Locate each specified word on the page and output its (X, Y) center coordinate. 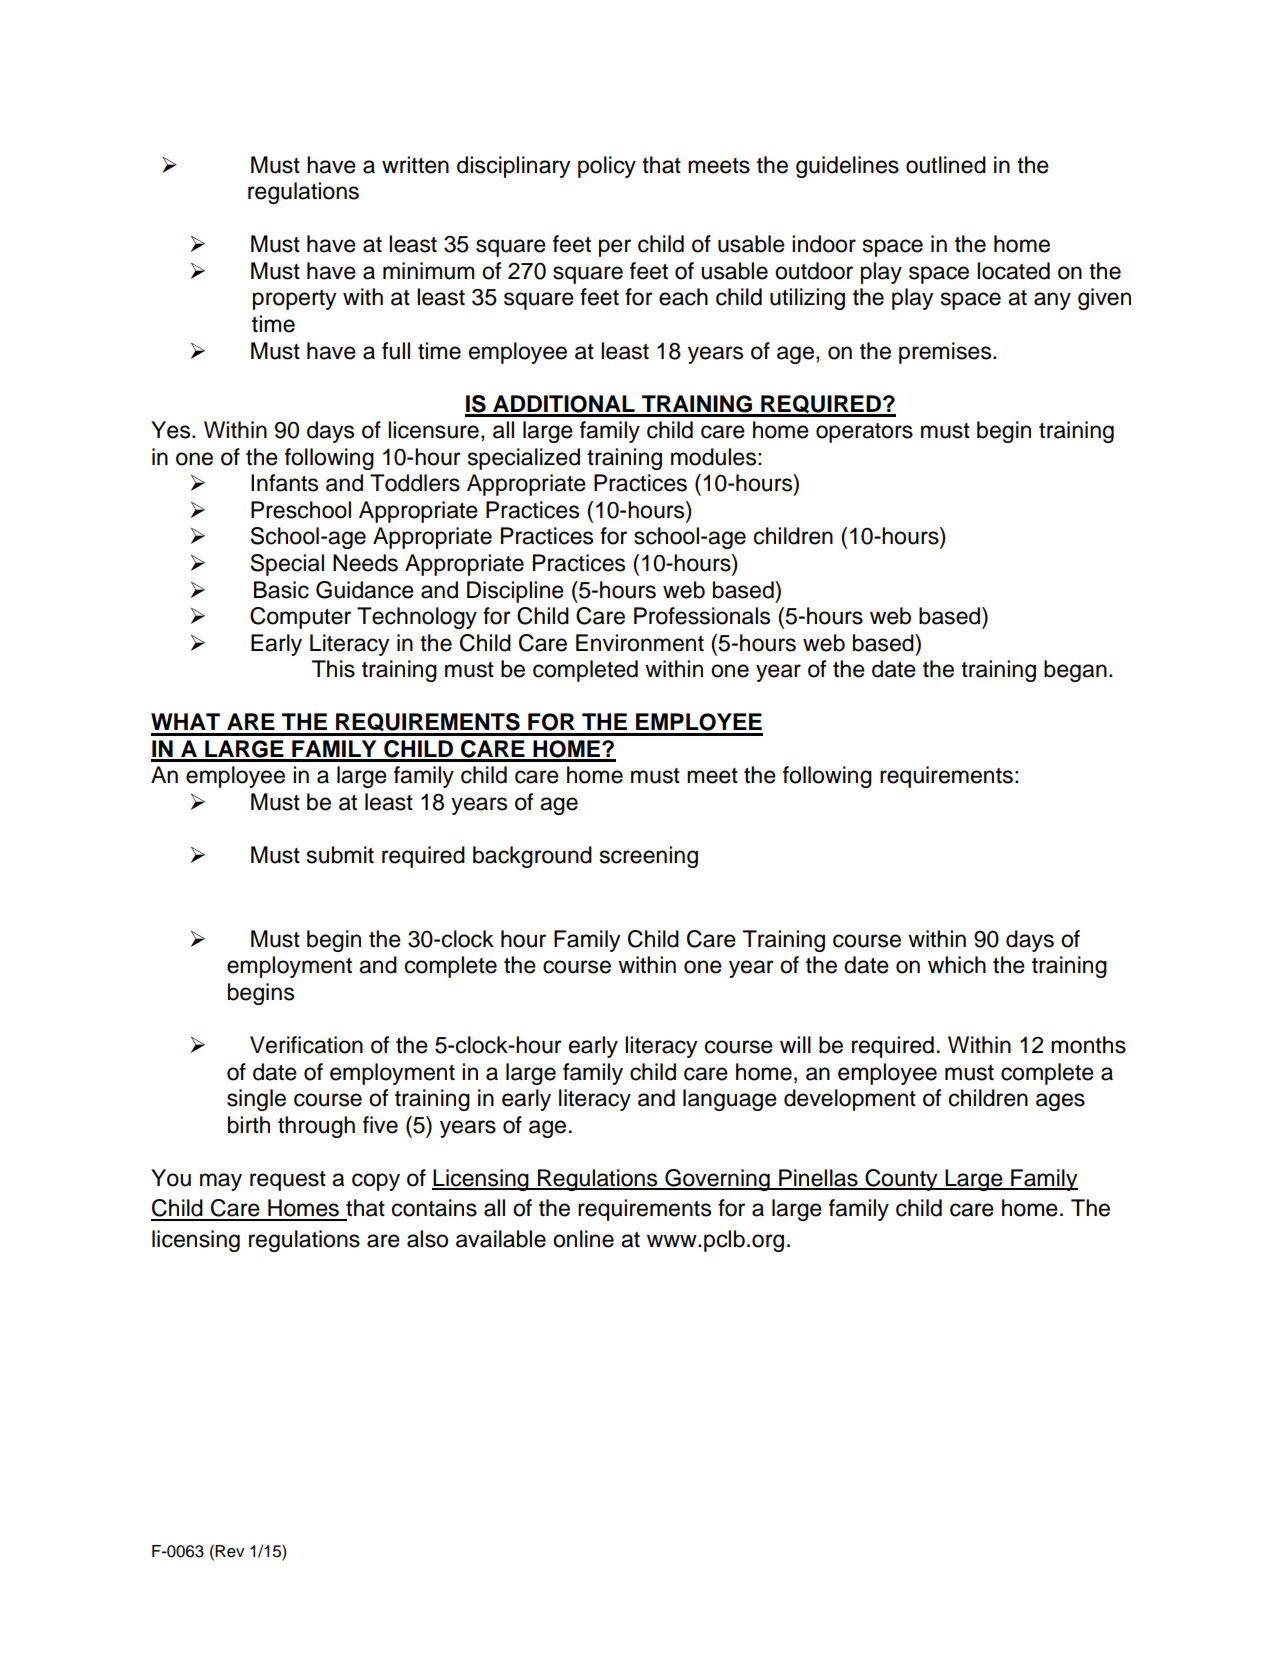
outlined (946, 165)
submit (340, 855)
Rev (229, 1551)
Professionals (702, 616)
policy (607, 167)
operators (864, 433)
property (295, 300)
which (957, 965)
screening (649, 857)
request (288, 1181)
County (901, 1180)
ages (1060, 1102)
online (583, 1239)
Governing (717, 1180)
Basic (281, 590)
